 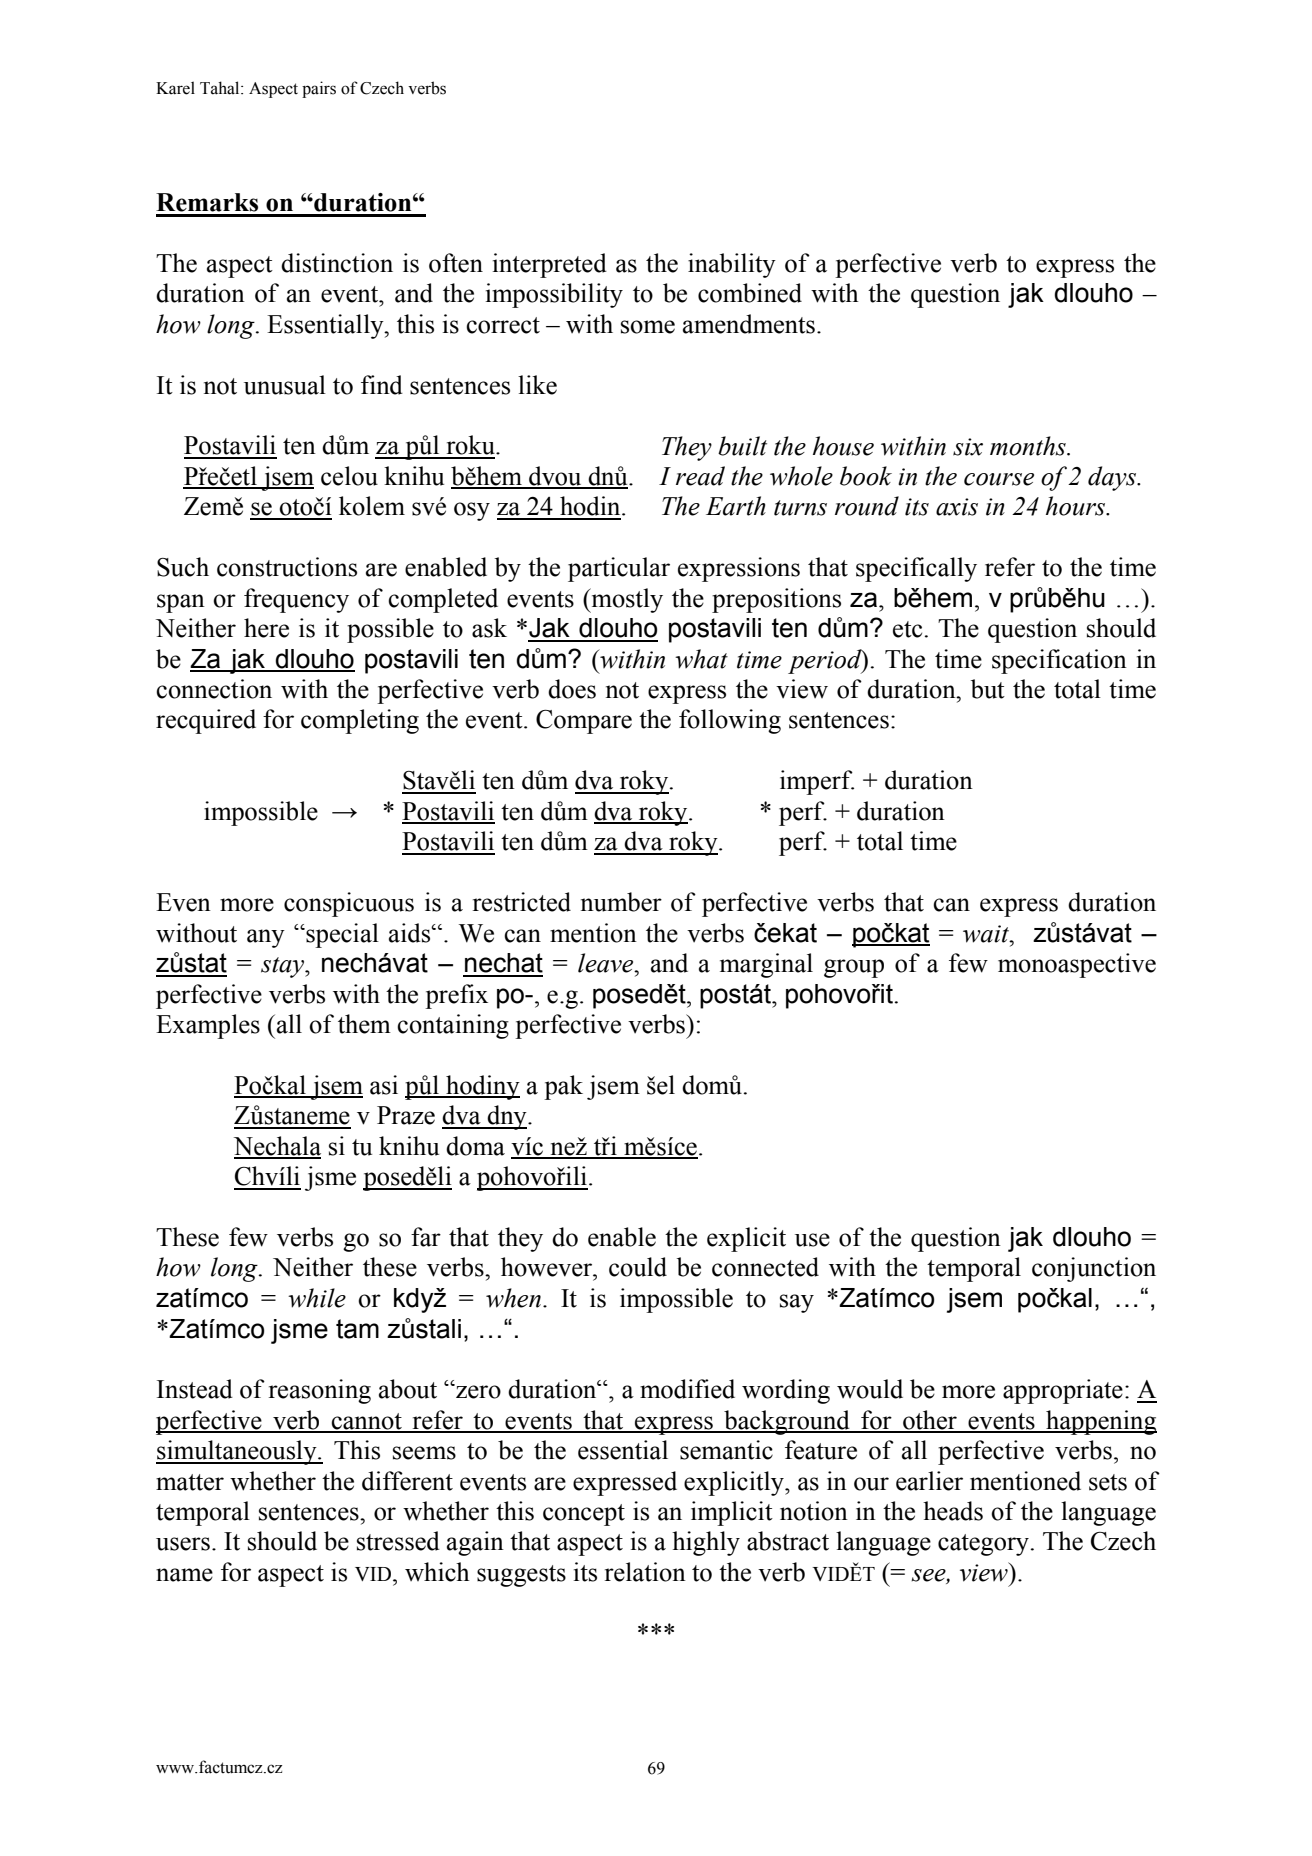 What do you see at coordinates (364, 1024) in the screenshot?
I see `them` at bounding box center [364, 1024].
